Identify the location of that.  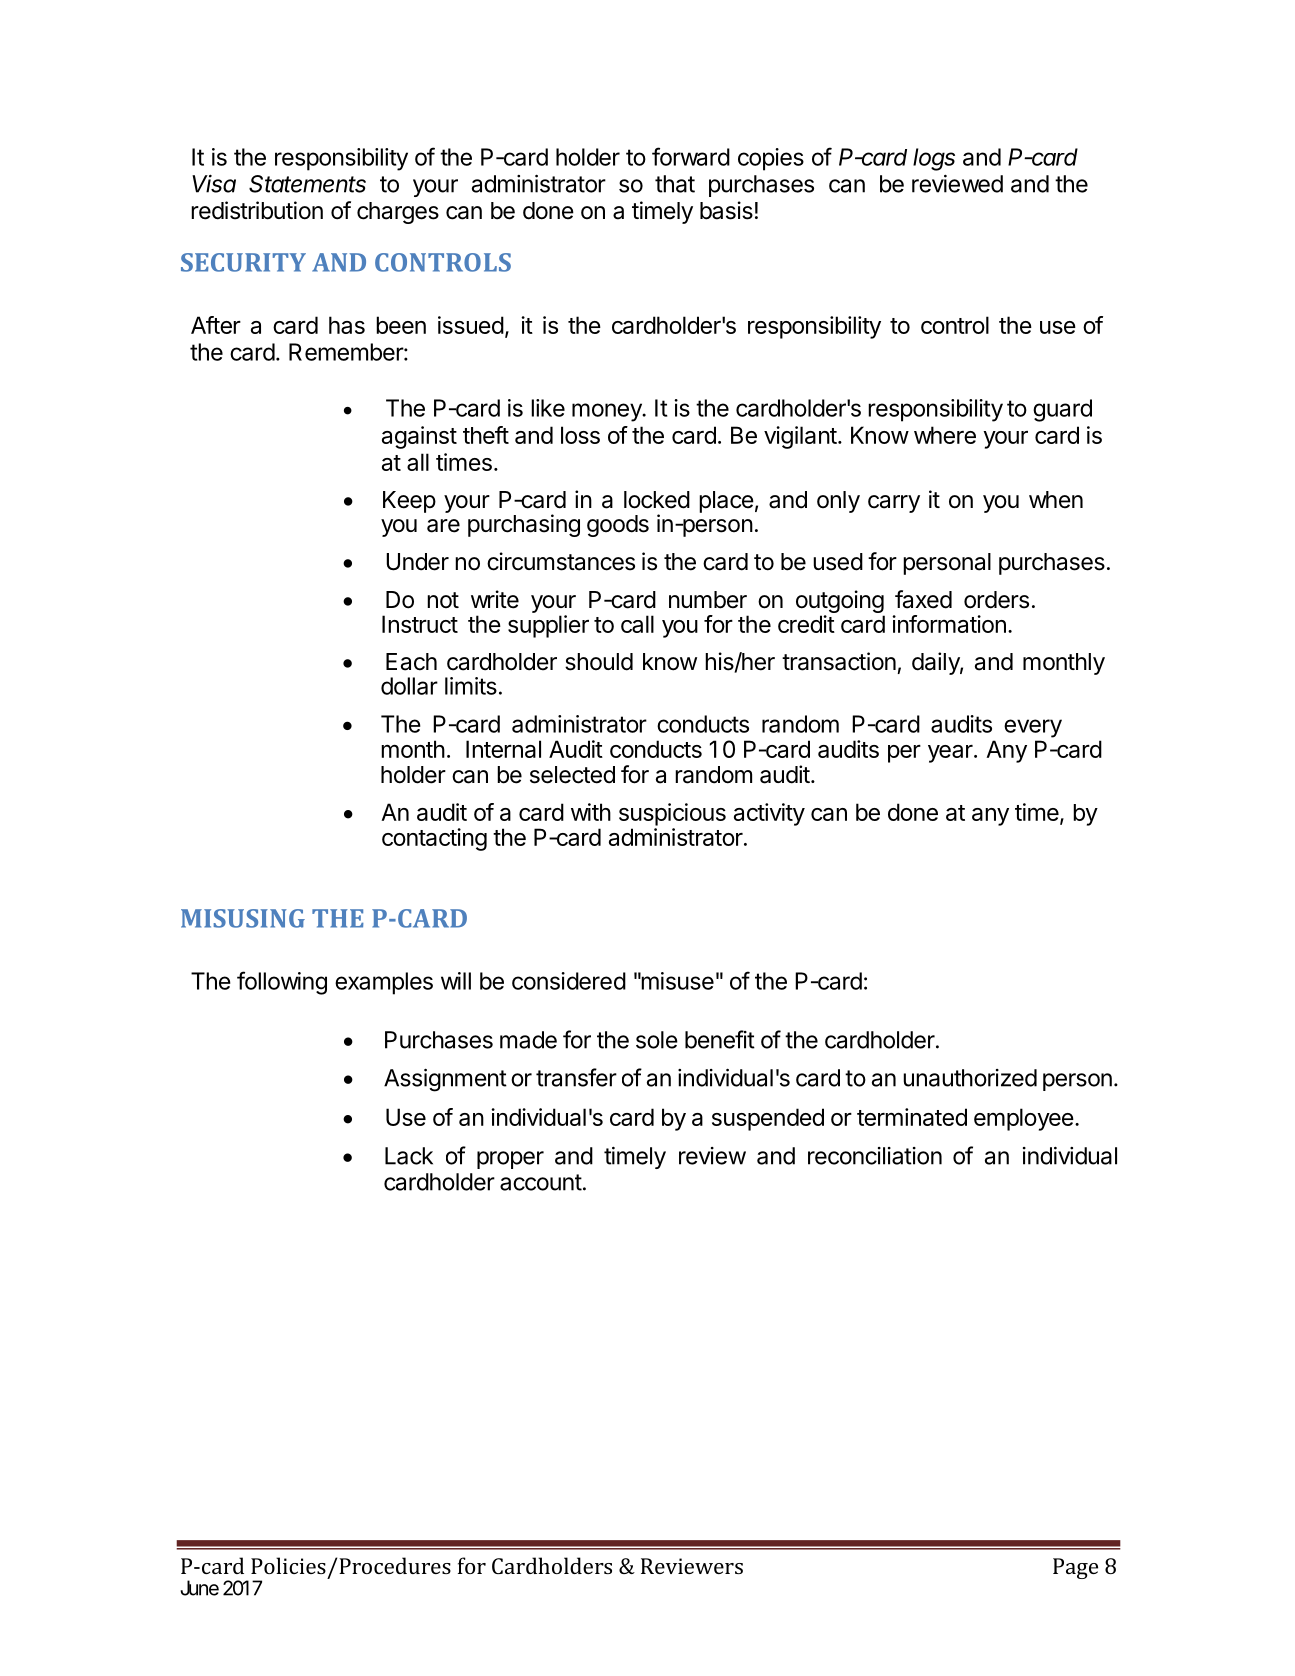
(675, 184).
